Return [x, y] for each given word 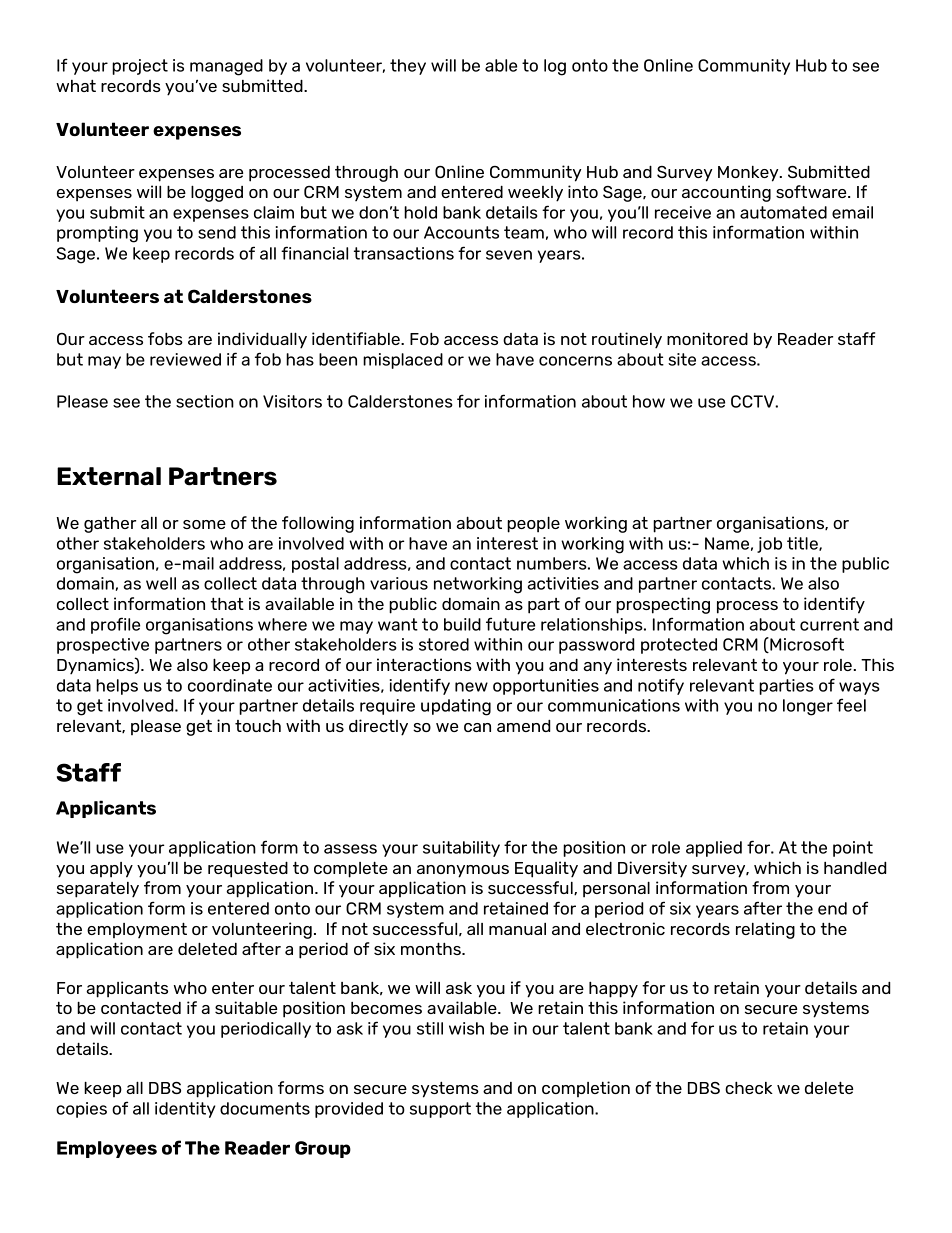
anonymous [463, 871]
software [812, 191]
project [140, 67]
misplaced [403, 361]
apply [111, 870]
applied [714, 849]
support [440, 1110]
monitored [707, 338]
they [408, 67]
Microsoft [806, 645]
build [462, 624]
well [161, 583]
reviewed [185, 359]
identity [185, 1110]
